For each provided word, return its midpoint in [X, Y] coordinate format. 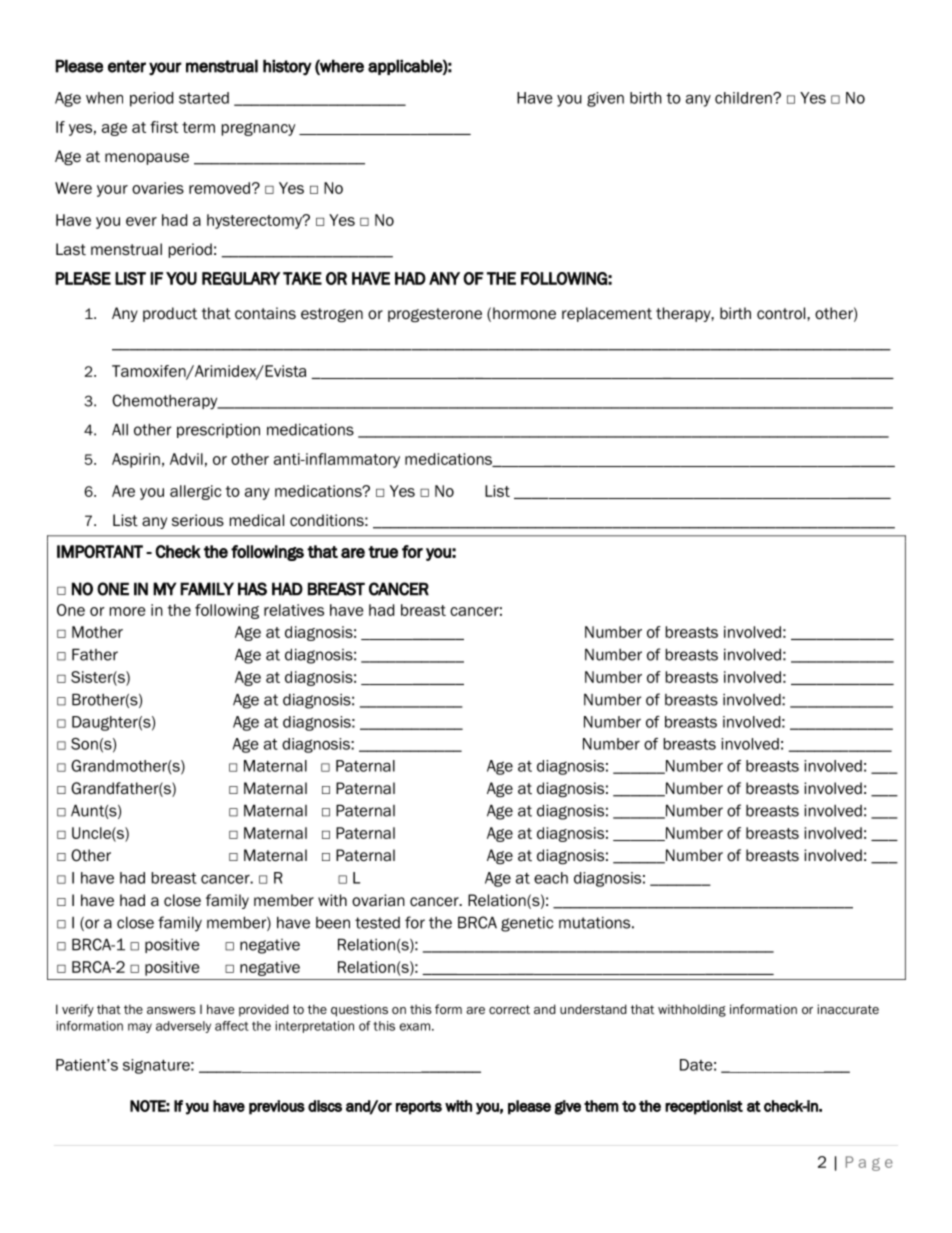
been [333, 923]
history [287, 67]
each [551, 878]
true [383, 552]
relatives [294, 610]
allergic [195, 492]
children [744, 98]
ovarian [378, 900]
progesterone [435, 315]
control [782, 313]
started [204, 98]
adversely [183, 1027]
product [170, 314]
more [127, 611]
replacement [607, 314]
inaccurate [848, 1009]
